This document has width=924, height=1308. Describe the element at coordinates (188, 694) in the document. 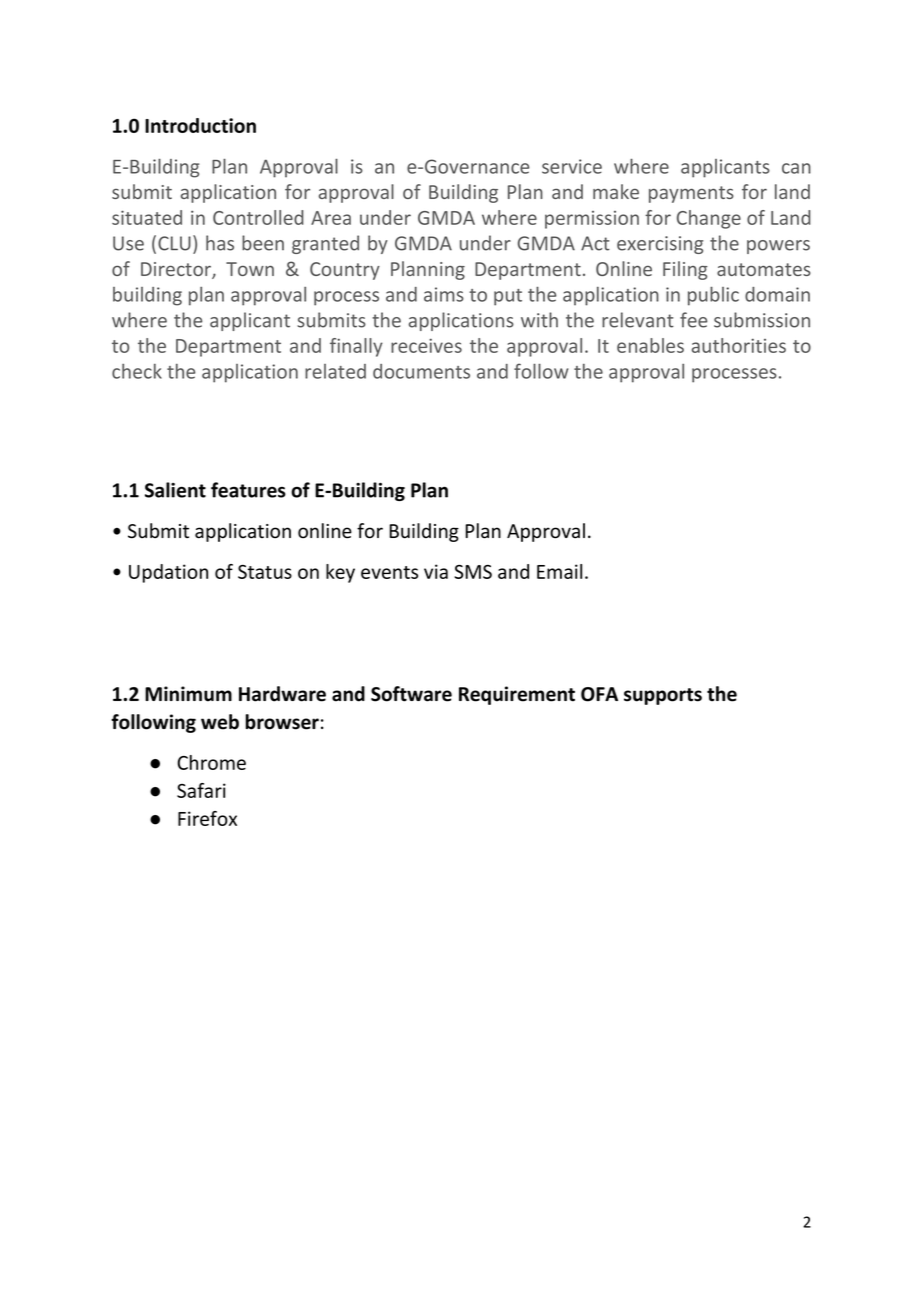

I see `Minimum` at that location.
